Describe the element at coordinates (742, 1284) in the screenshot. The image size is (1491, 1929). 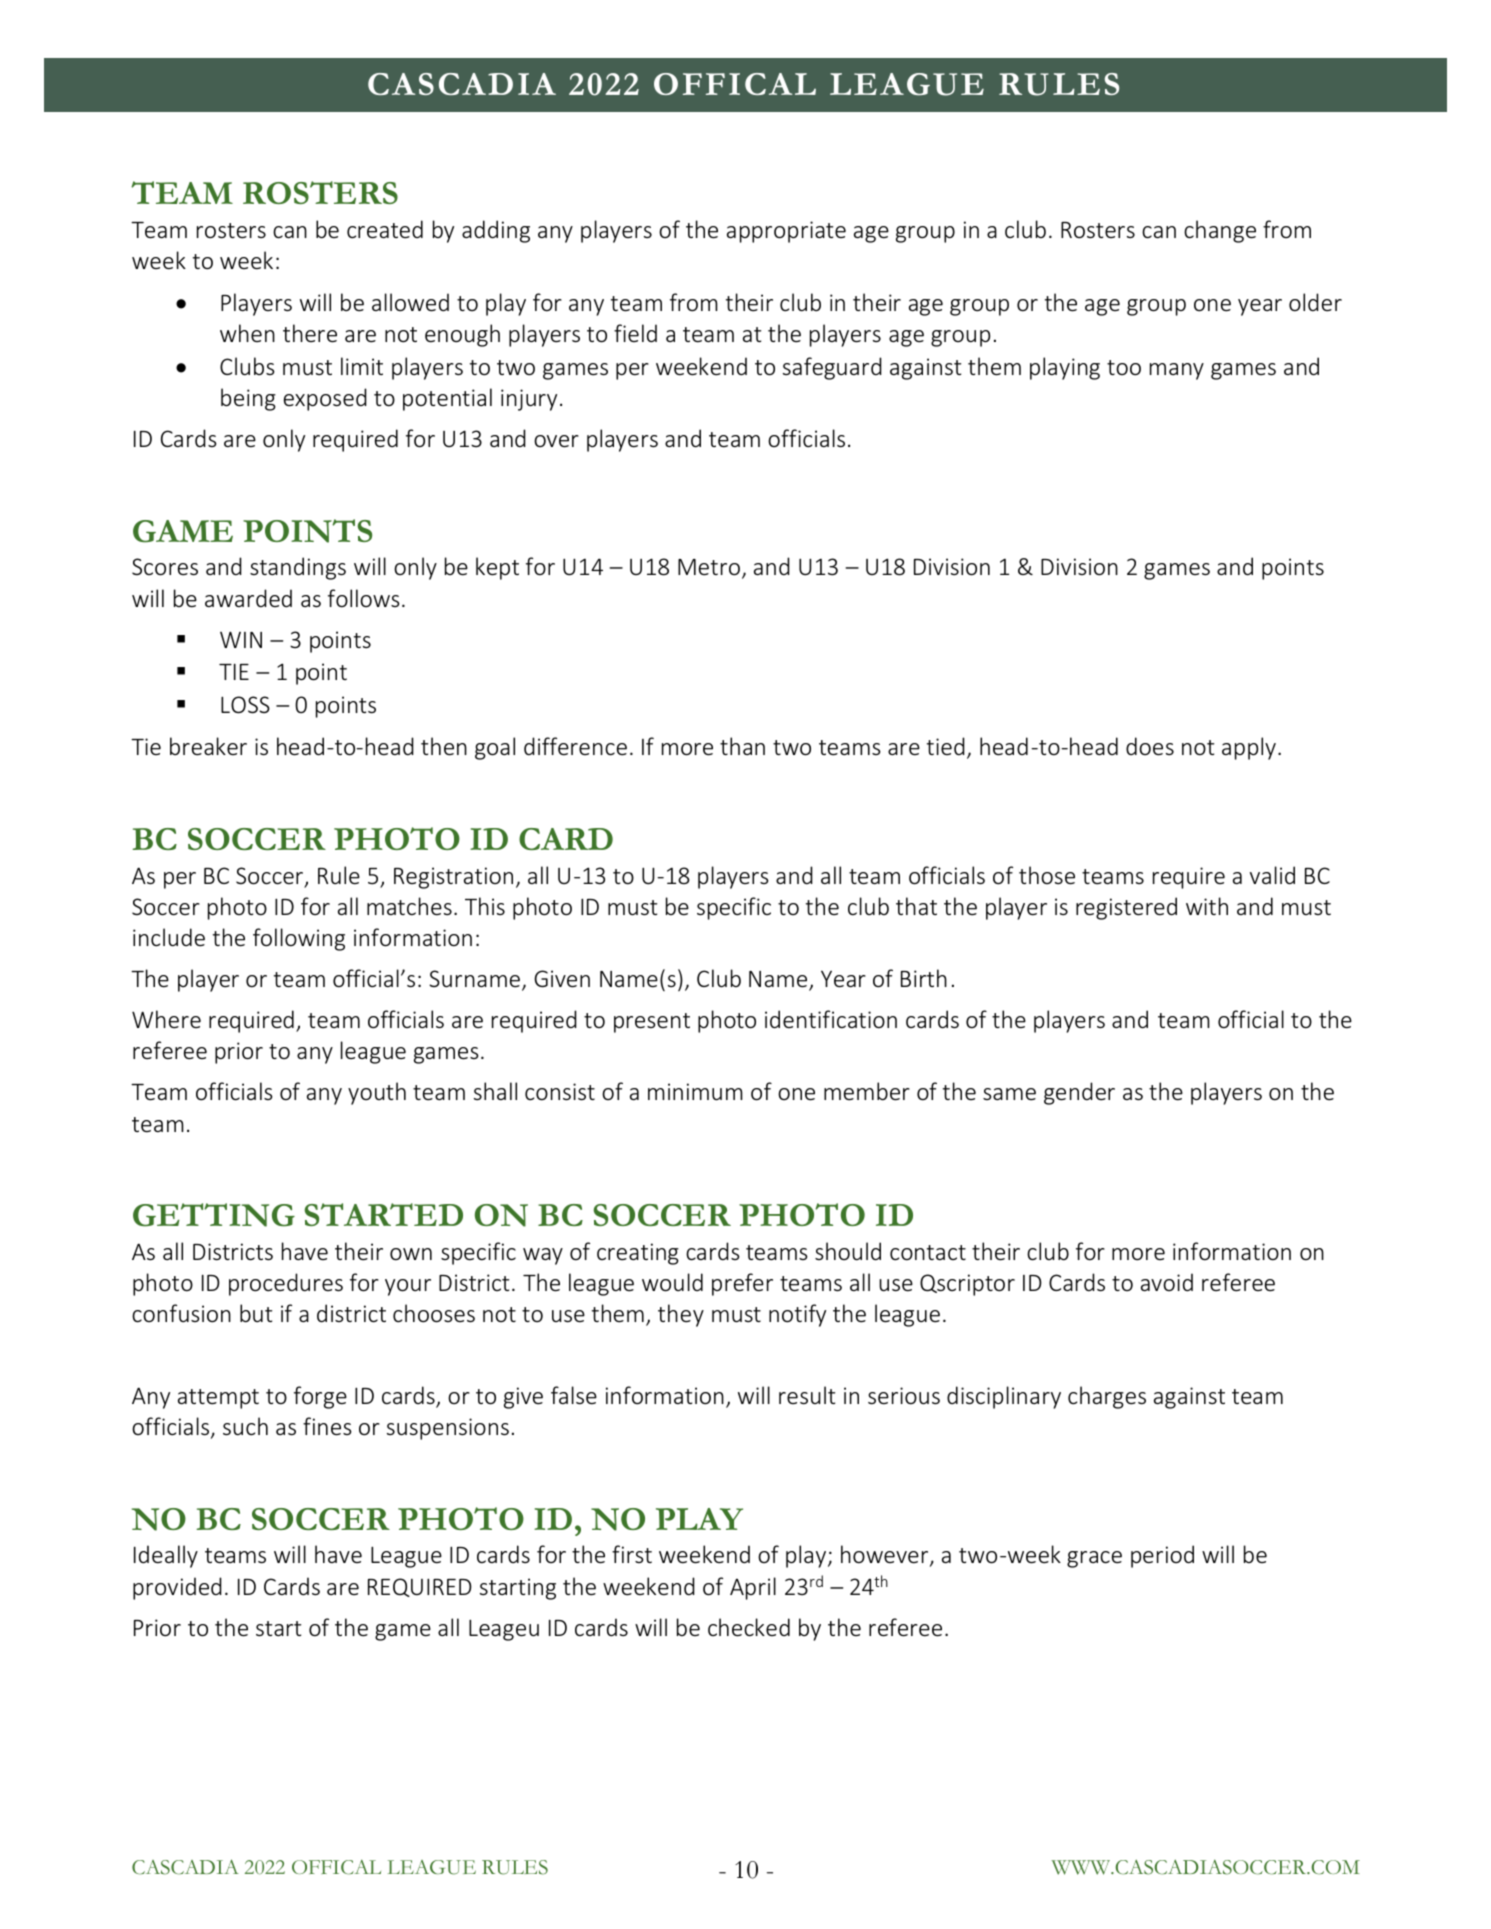
I see `prefer` at that location.
